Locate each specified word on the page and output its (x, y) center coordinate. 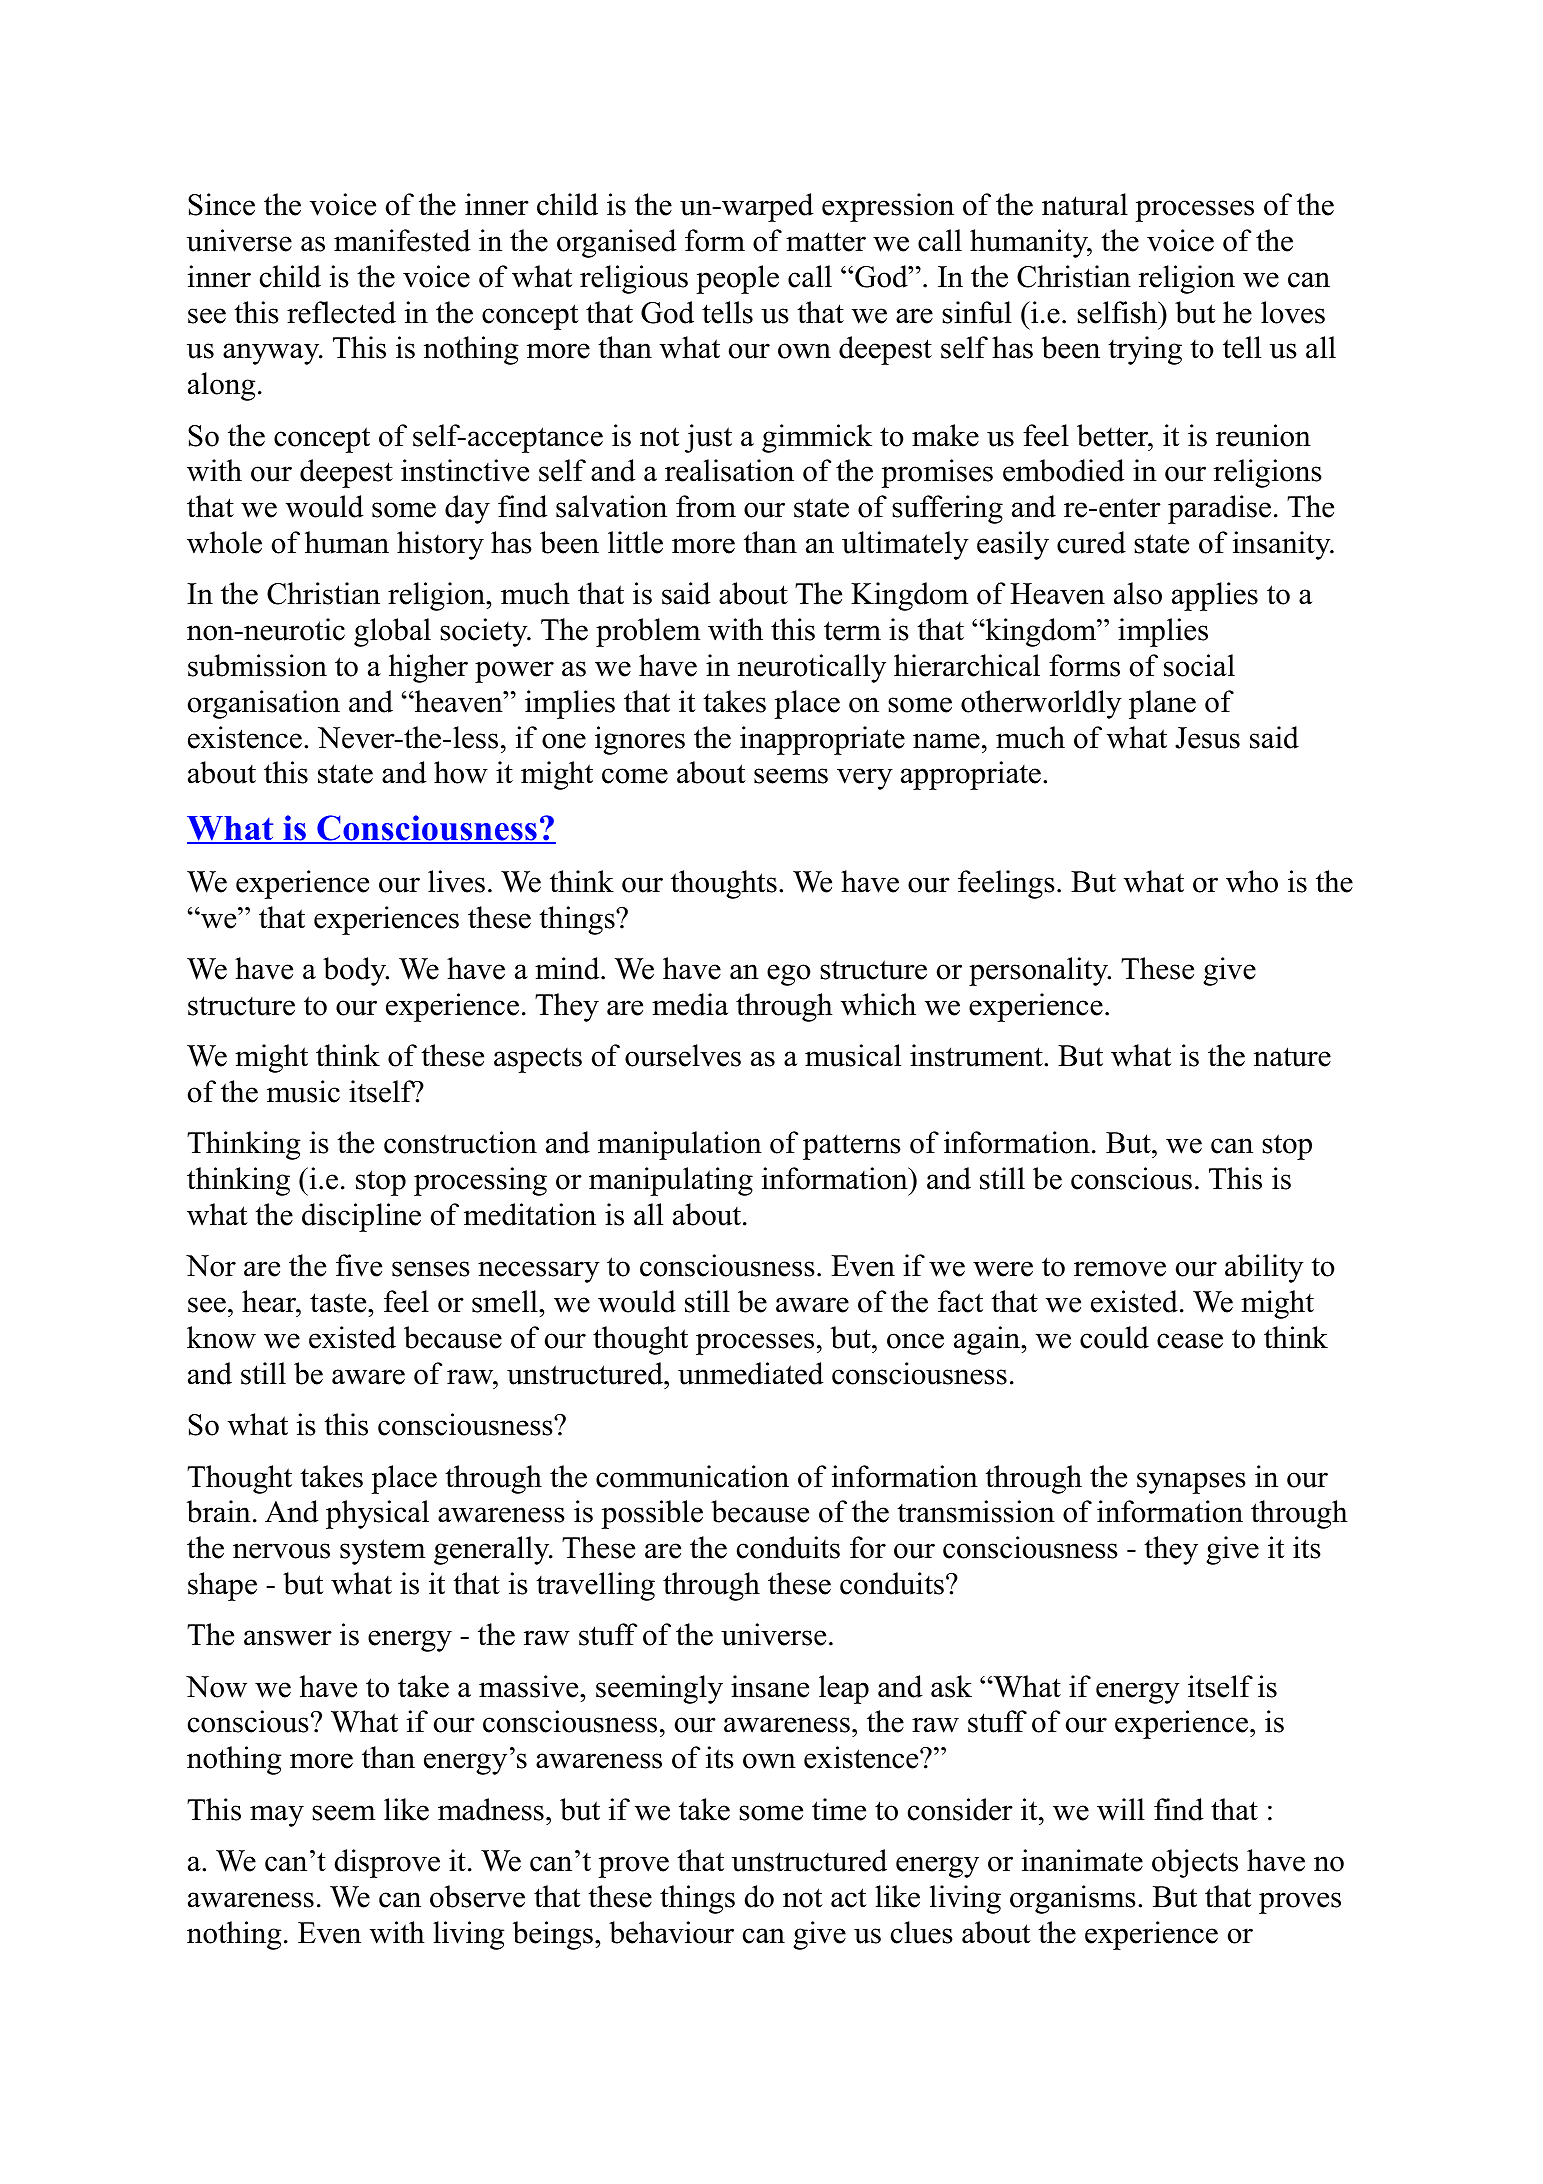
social (1199, 665)
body (355, 971)
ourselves (683, 1055)
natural (1085, 204)
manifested (402, 240)
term (852, 631)
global (392, 632)
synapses (1191, 1483)
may (277, 1816)
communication (692, 1476)
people (737, 279)
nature (1292, 1057)
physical (377, 1514)
